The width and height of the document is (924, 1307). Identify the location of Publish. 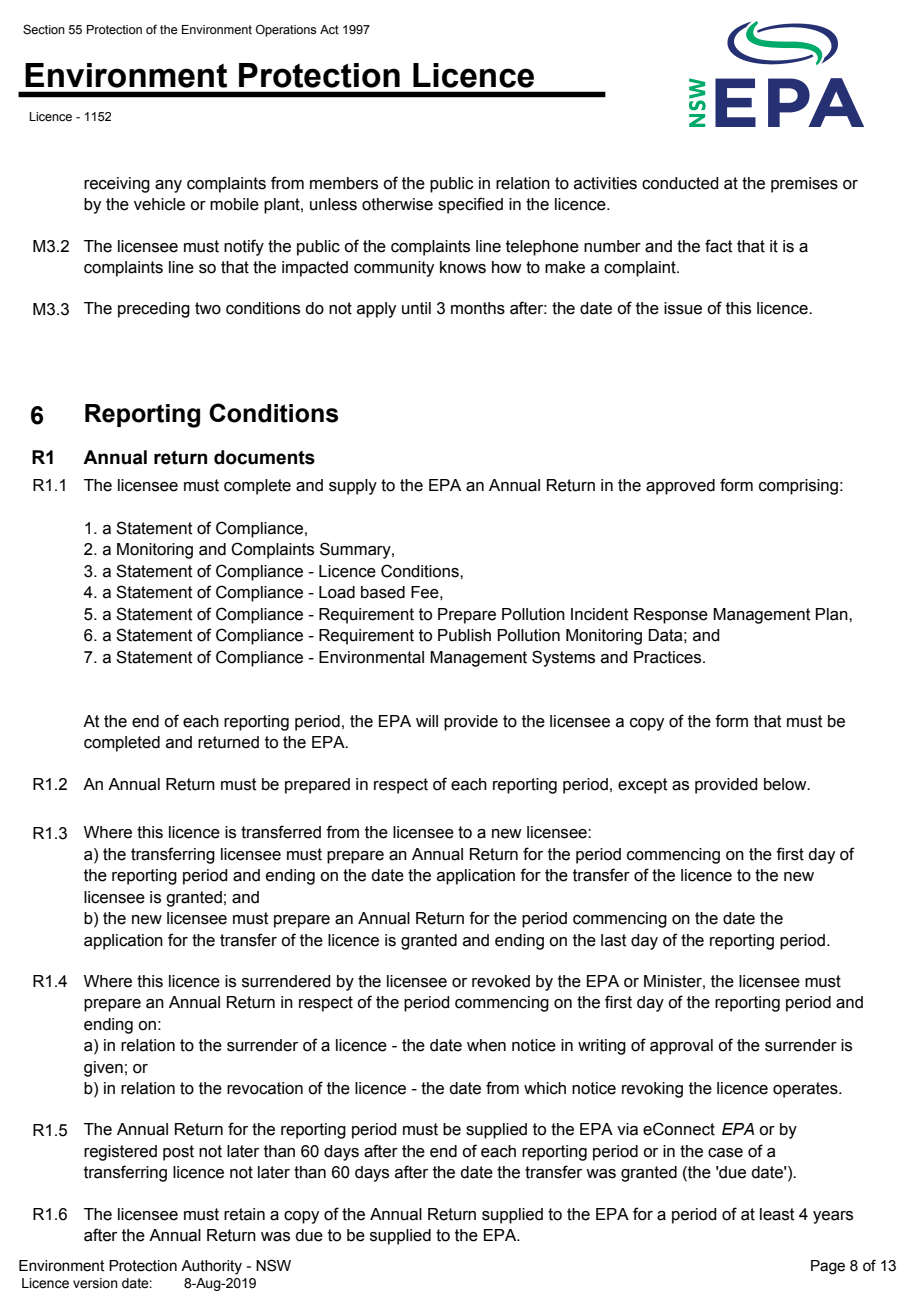
(464, 635).
